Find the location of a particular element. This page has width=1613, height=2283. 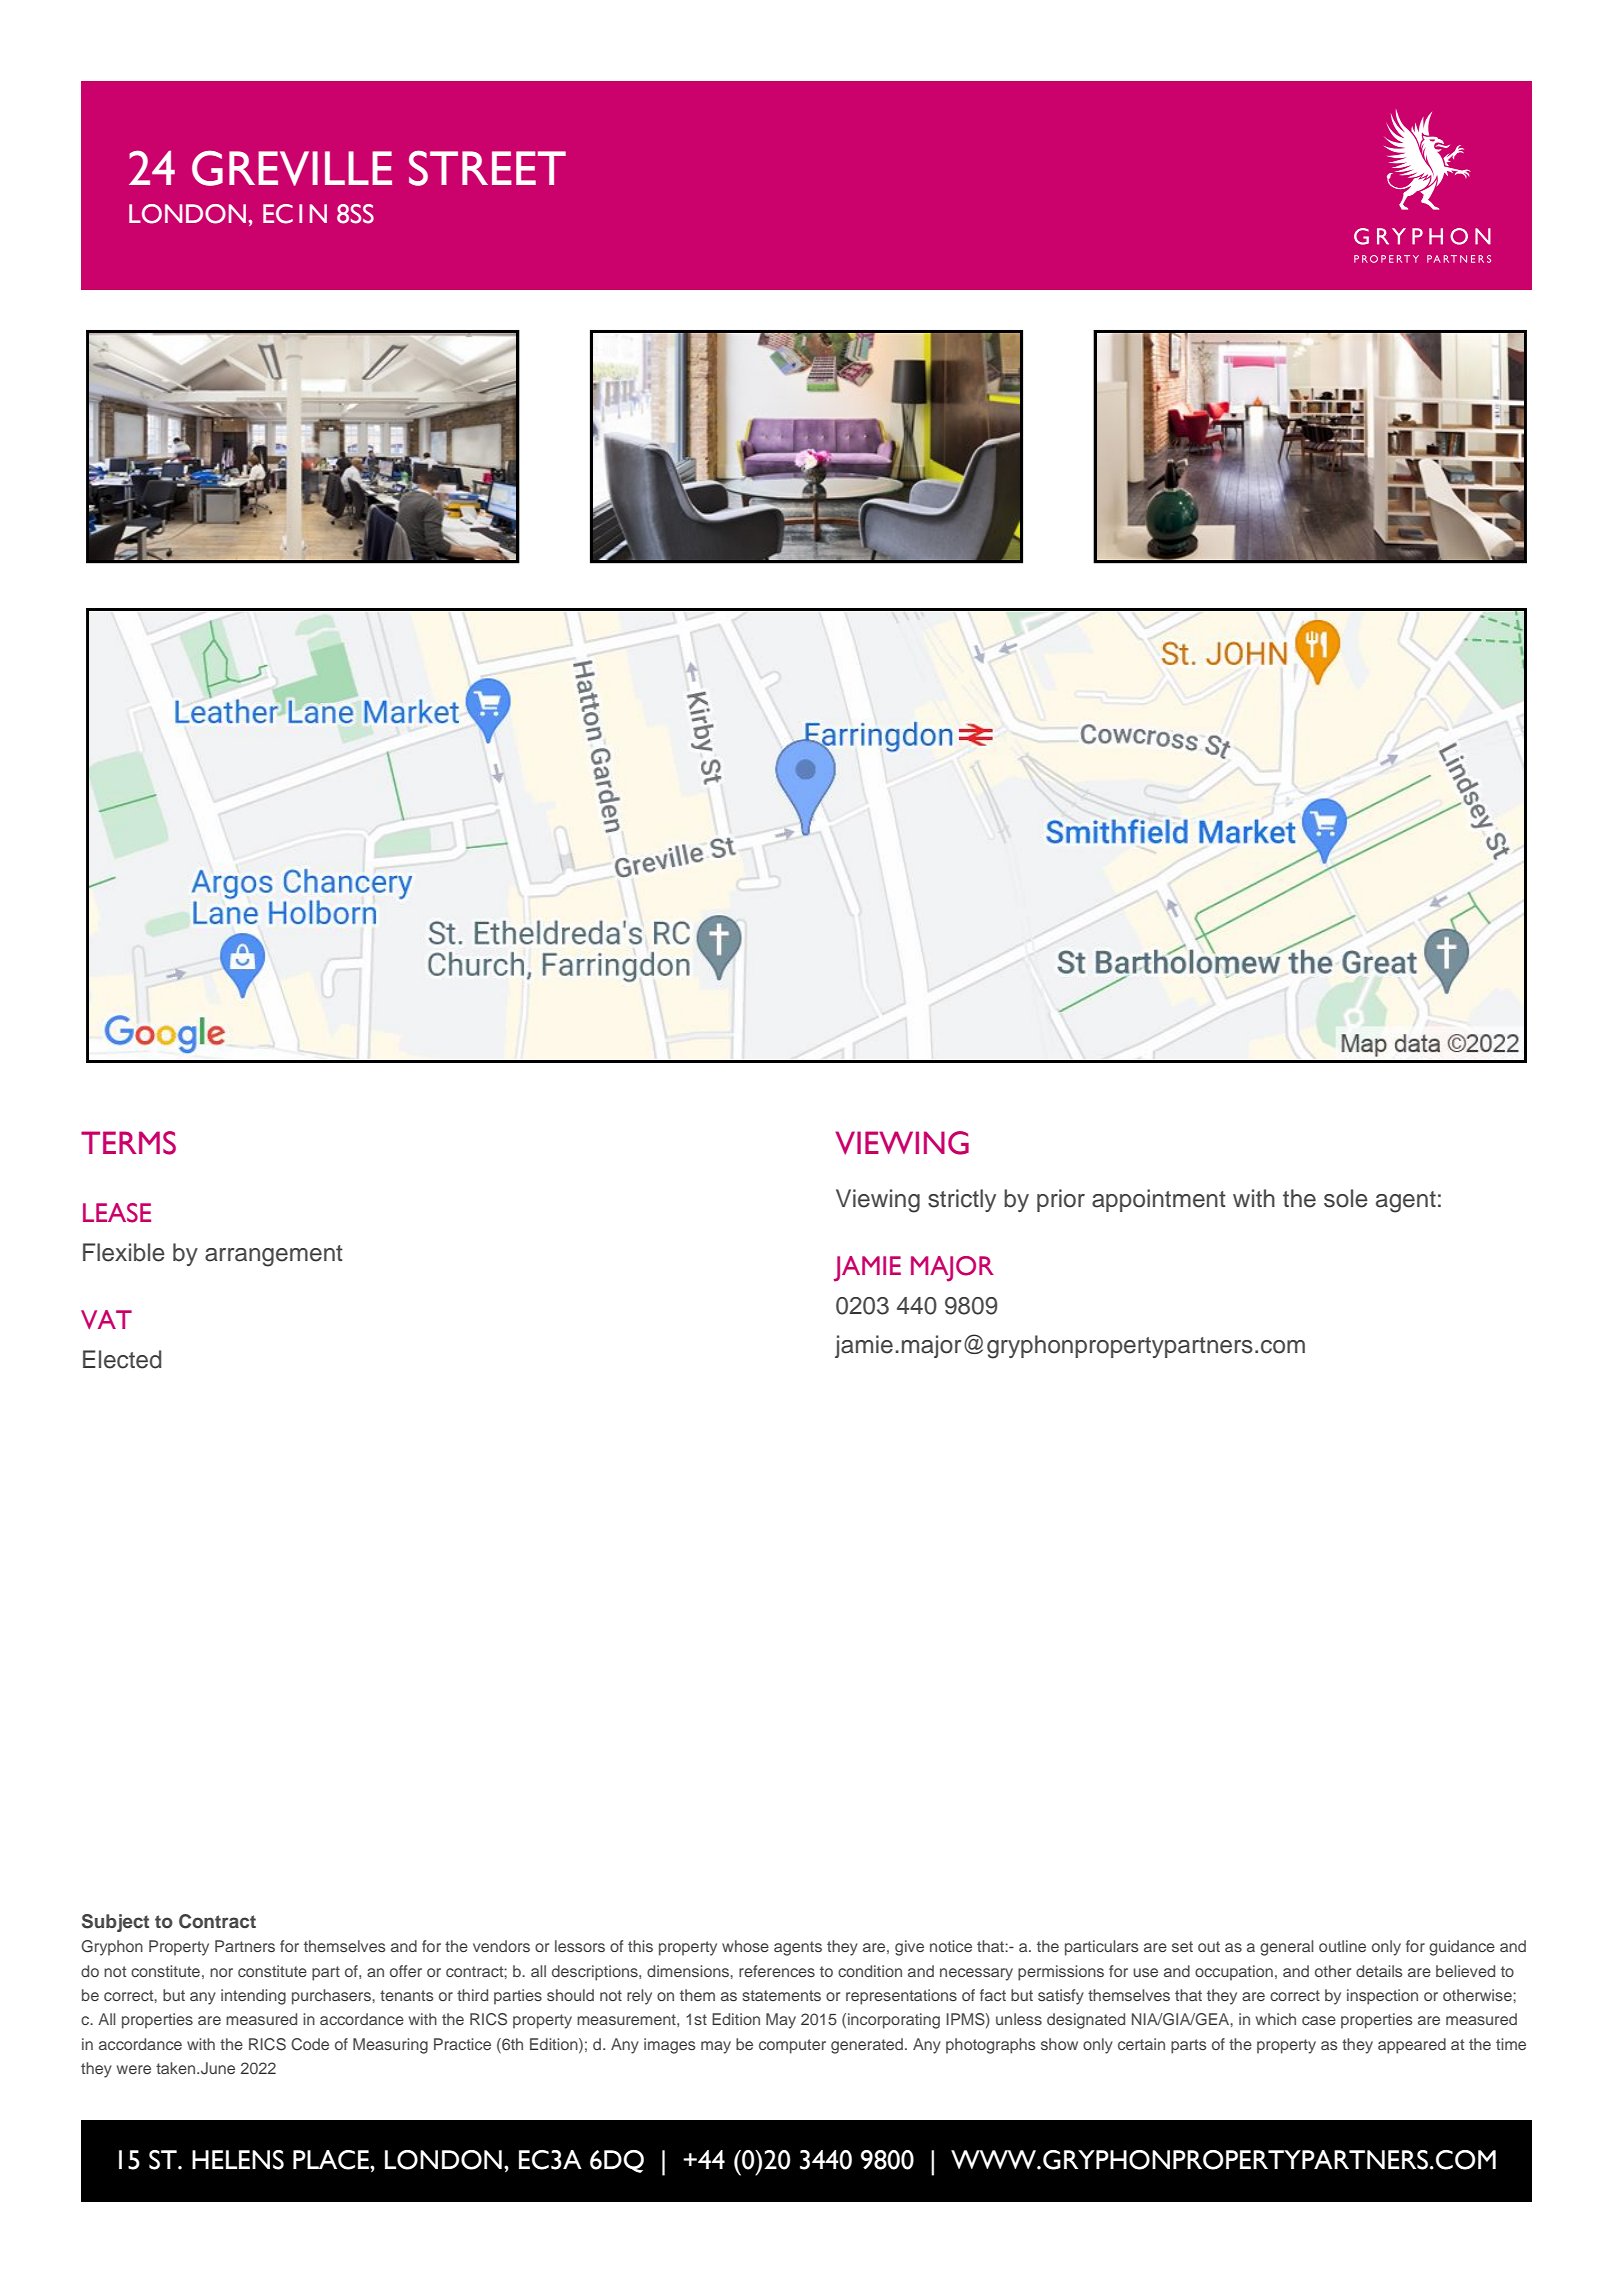

outline is located at coordinates (1342, 1946).
